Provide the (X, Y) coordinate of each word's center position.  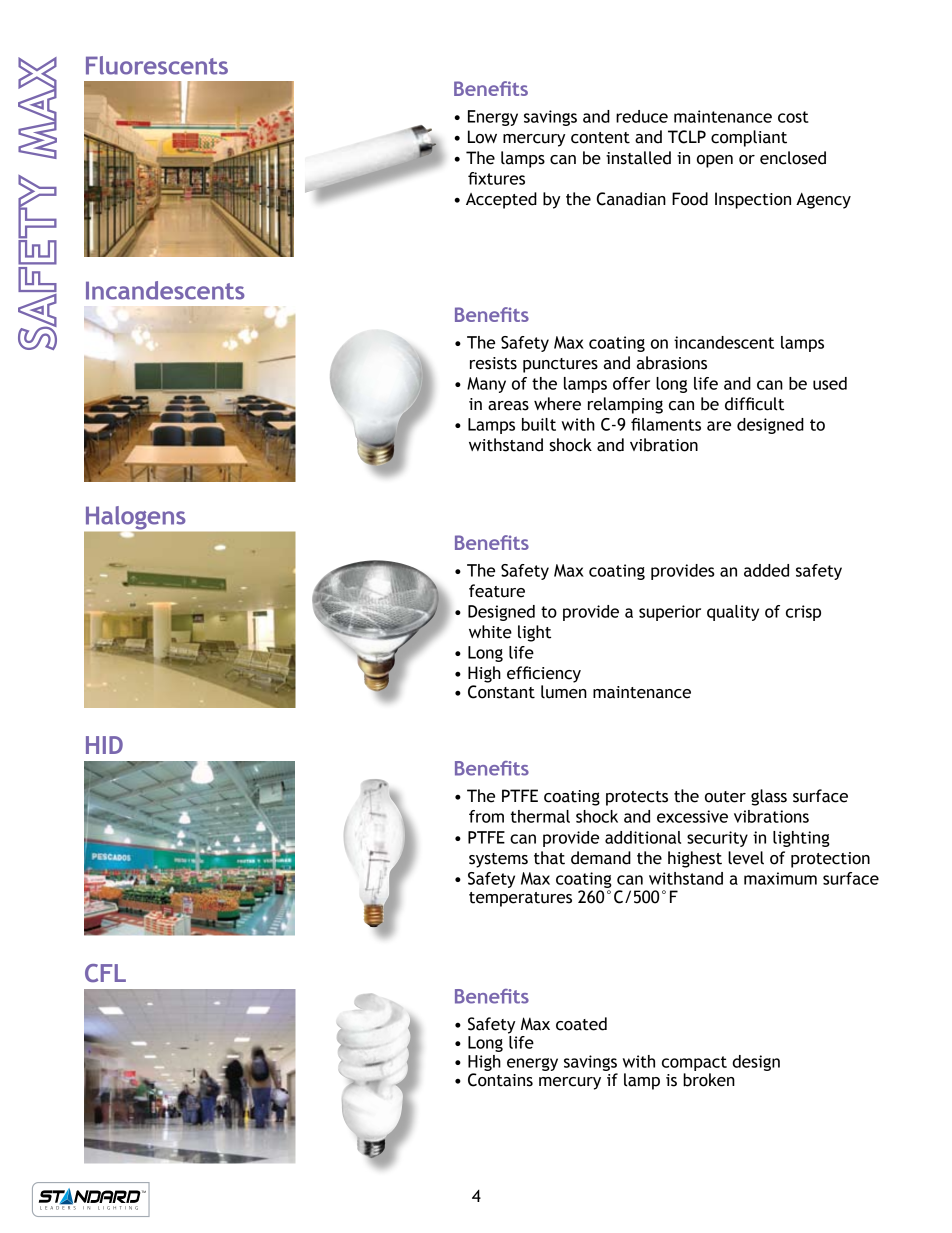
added (766, 570)
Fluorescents (157, 65)
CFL (105, 973)
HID (104, 745)
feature (497, 591)
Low (482, 137)
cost (793, 117)
